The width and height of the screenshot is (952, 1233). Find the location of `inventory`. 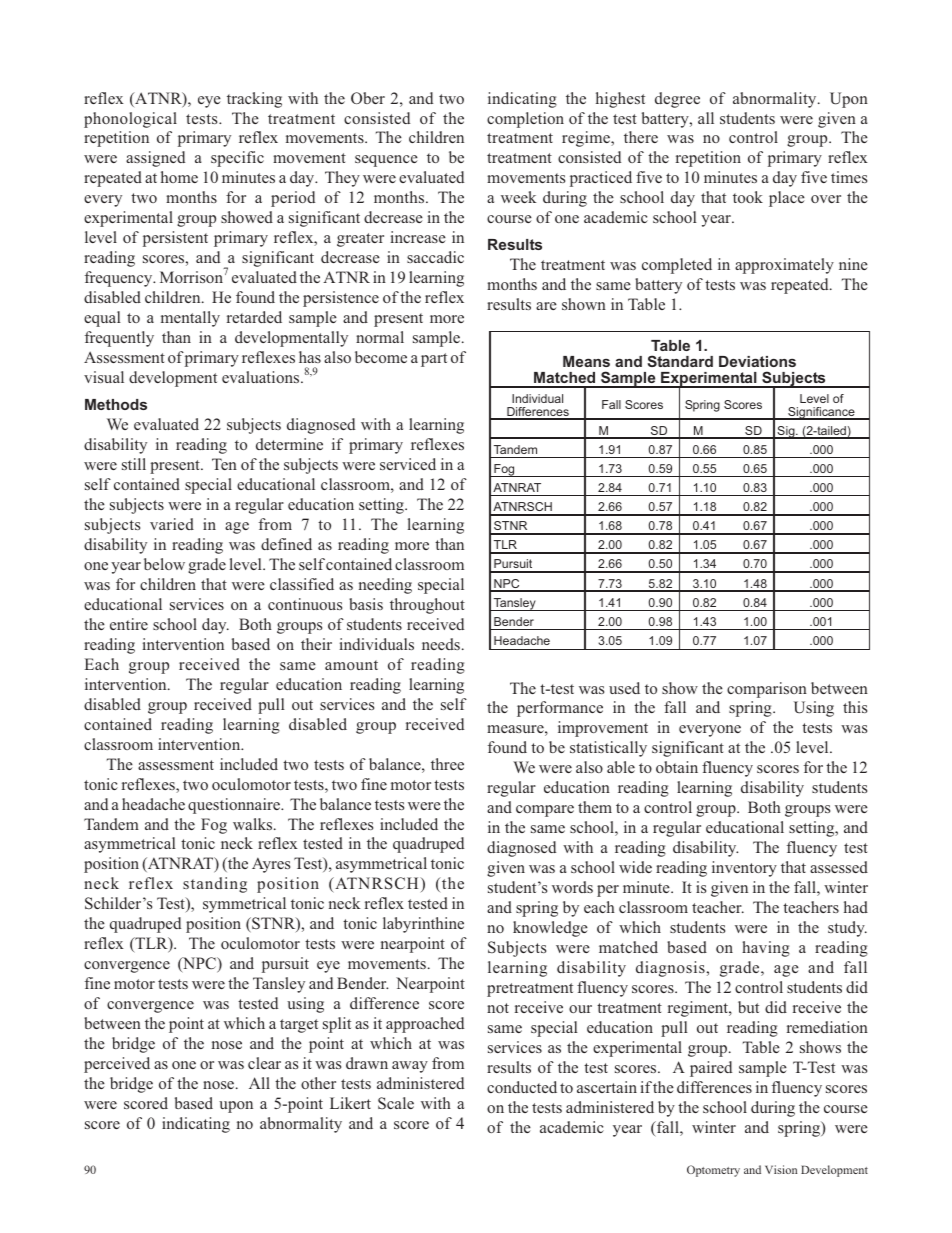

inventory is located at coordinates (744, 869).
